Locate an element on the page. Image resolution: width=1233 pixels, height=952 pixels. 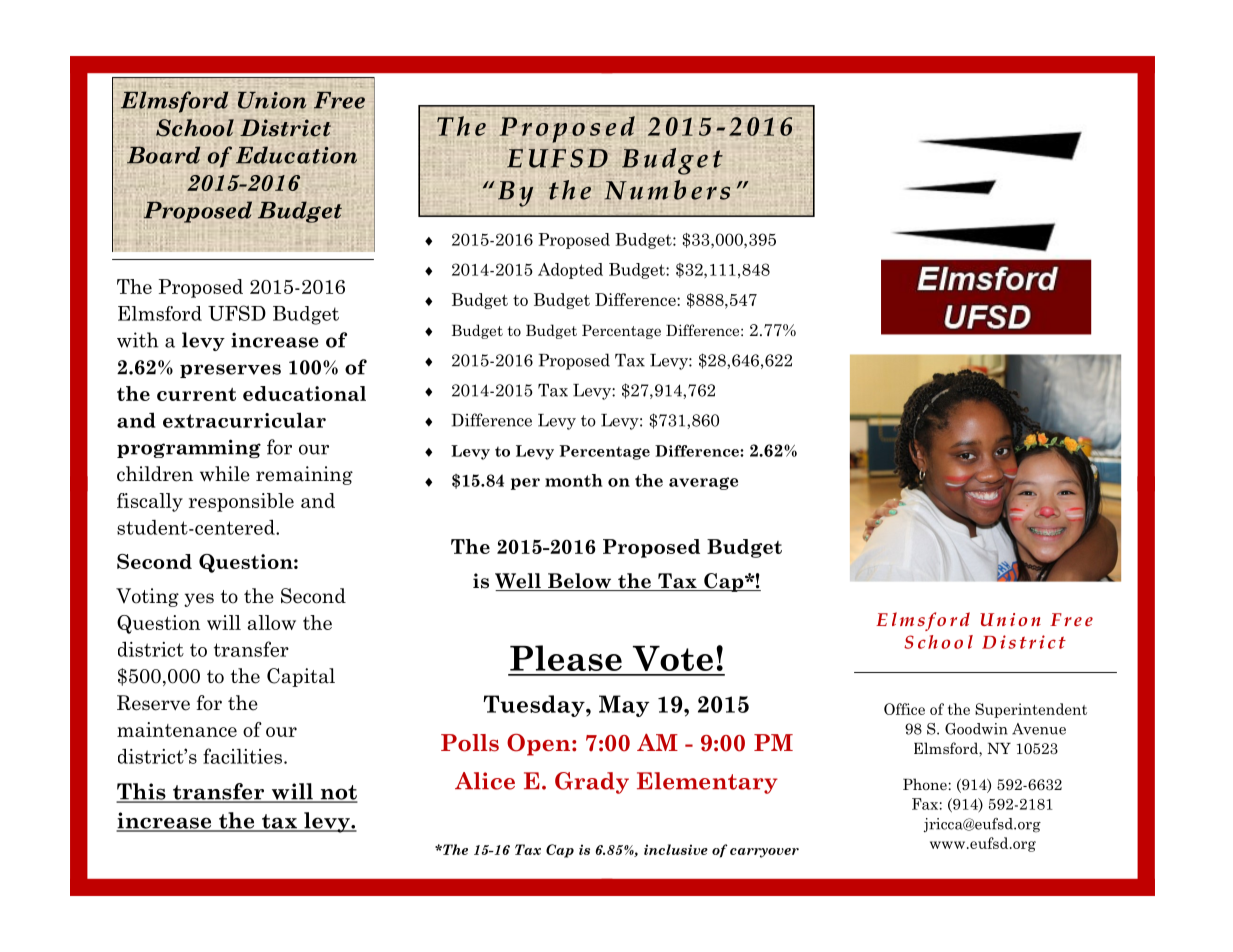
inclusive is located at coordinates (676, 849).
